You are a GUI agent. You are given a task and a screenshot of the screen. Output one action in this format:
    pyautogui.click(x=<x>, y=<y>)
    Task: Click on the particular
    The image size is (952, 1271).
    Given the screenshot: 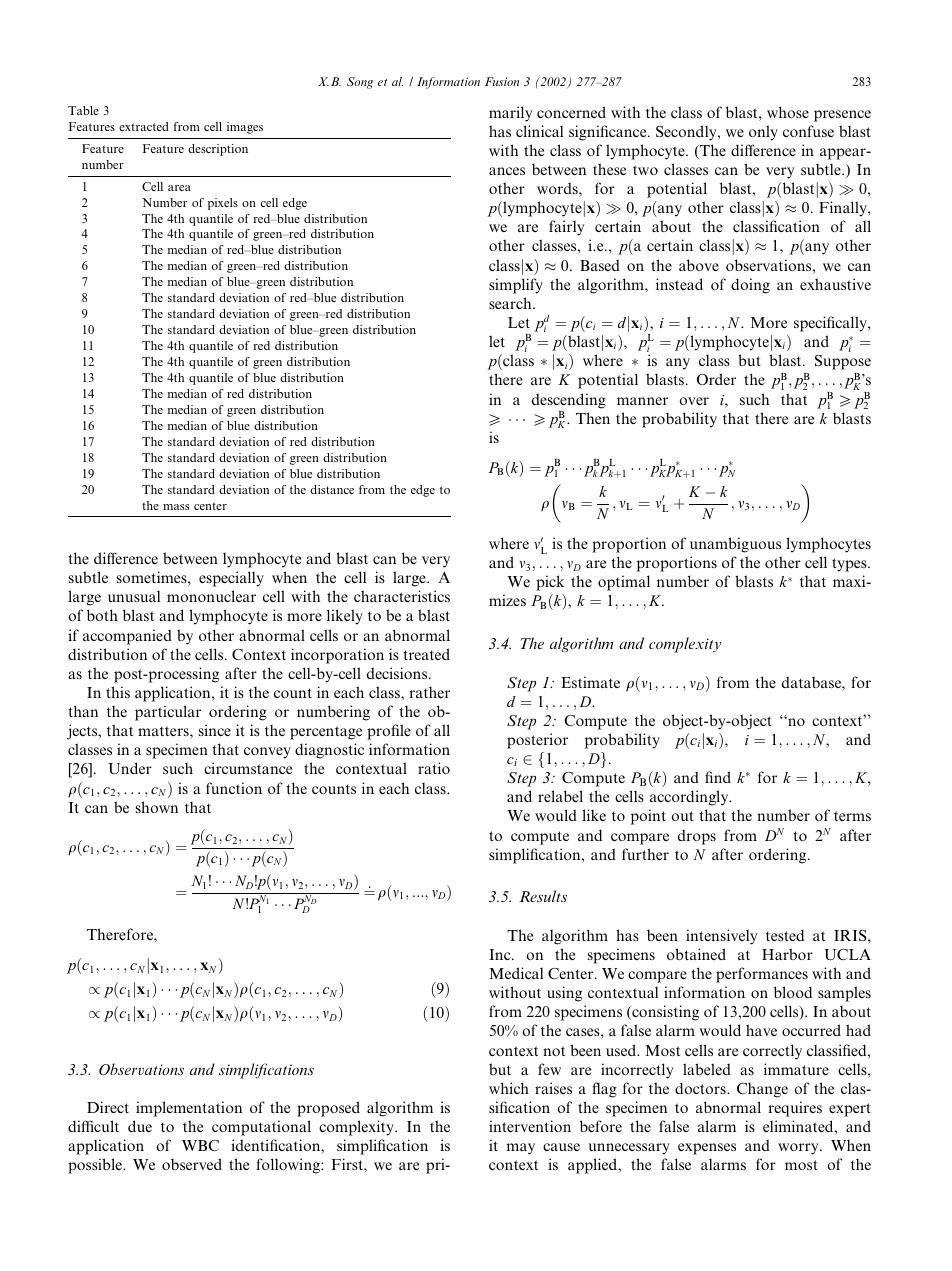 What is the action you would take?
    pyautogui.click(x=168, y=713)
